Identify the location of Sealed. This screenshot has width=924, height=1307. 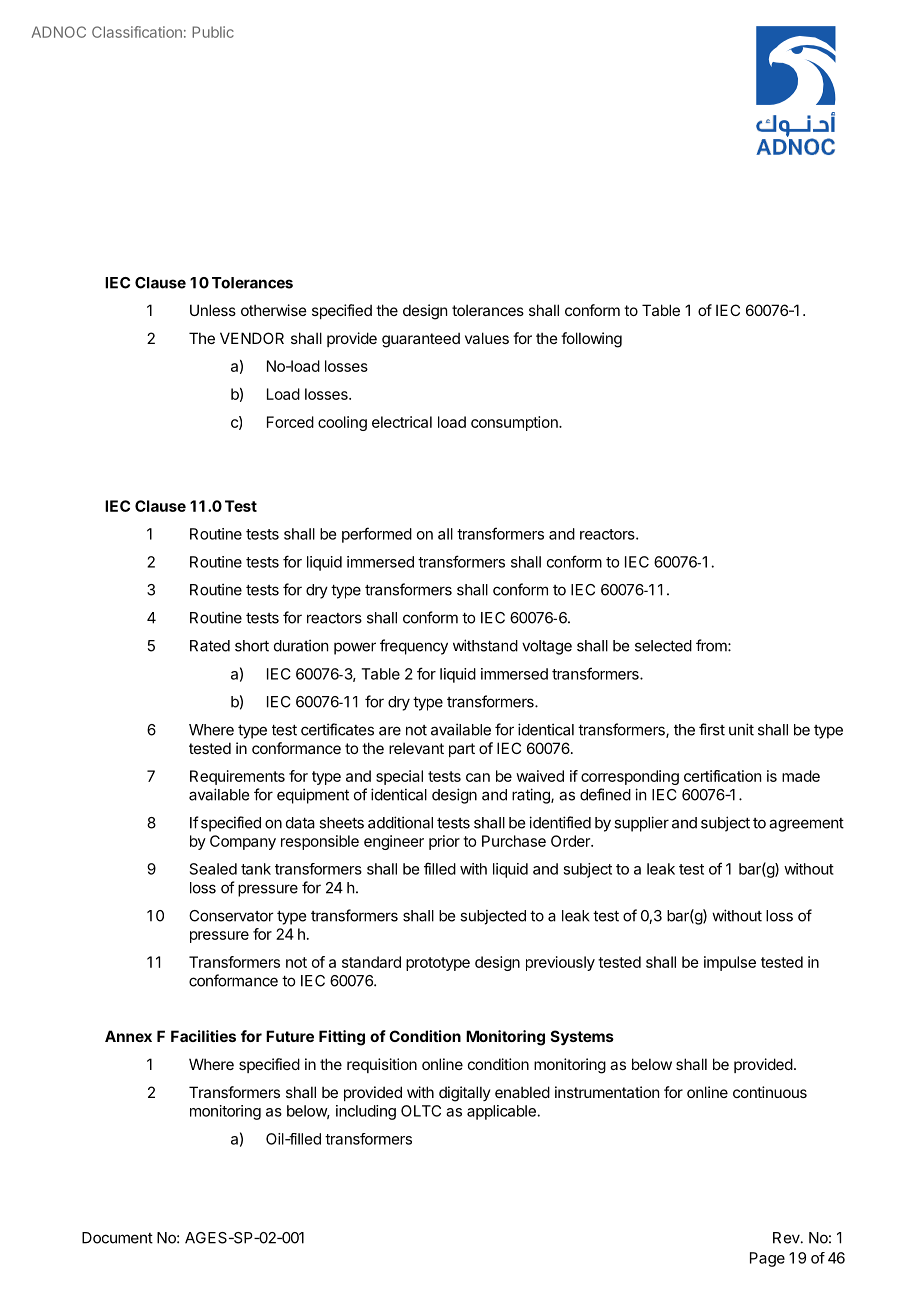
(213, 869).
